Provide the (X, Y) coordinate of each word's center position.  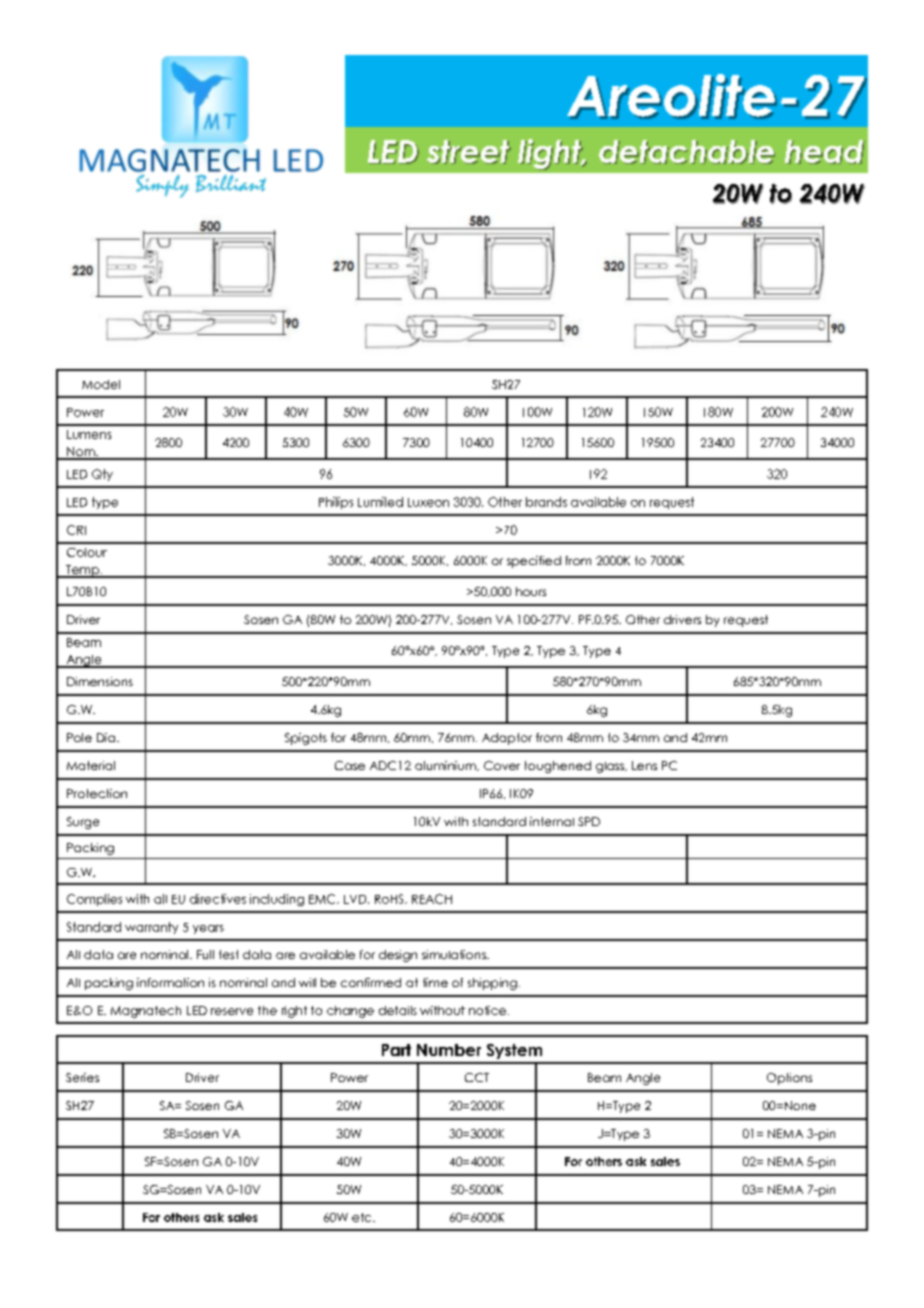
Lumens (89, 434)
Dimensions (100, 681)
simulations (455, 954)
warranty (151, 928)
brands (546, 502)
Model (101, 384)
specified (534, 562)
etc (363, 1217)
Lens (644, 765)
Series (82, 1077)
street (469, 152)
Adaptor (507, 739)
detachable (687, 152)
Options (789, 1079)
